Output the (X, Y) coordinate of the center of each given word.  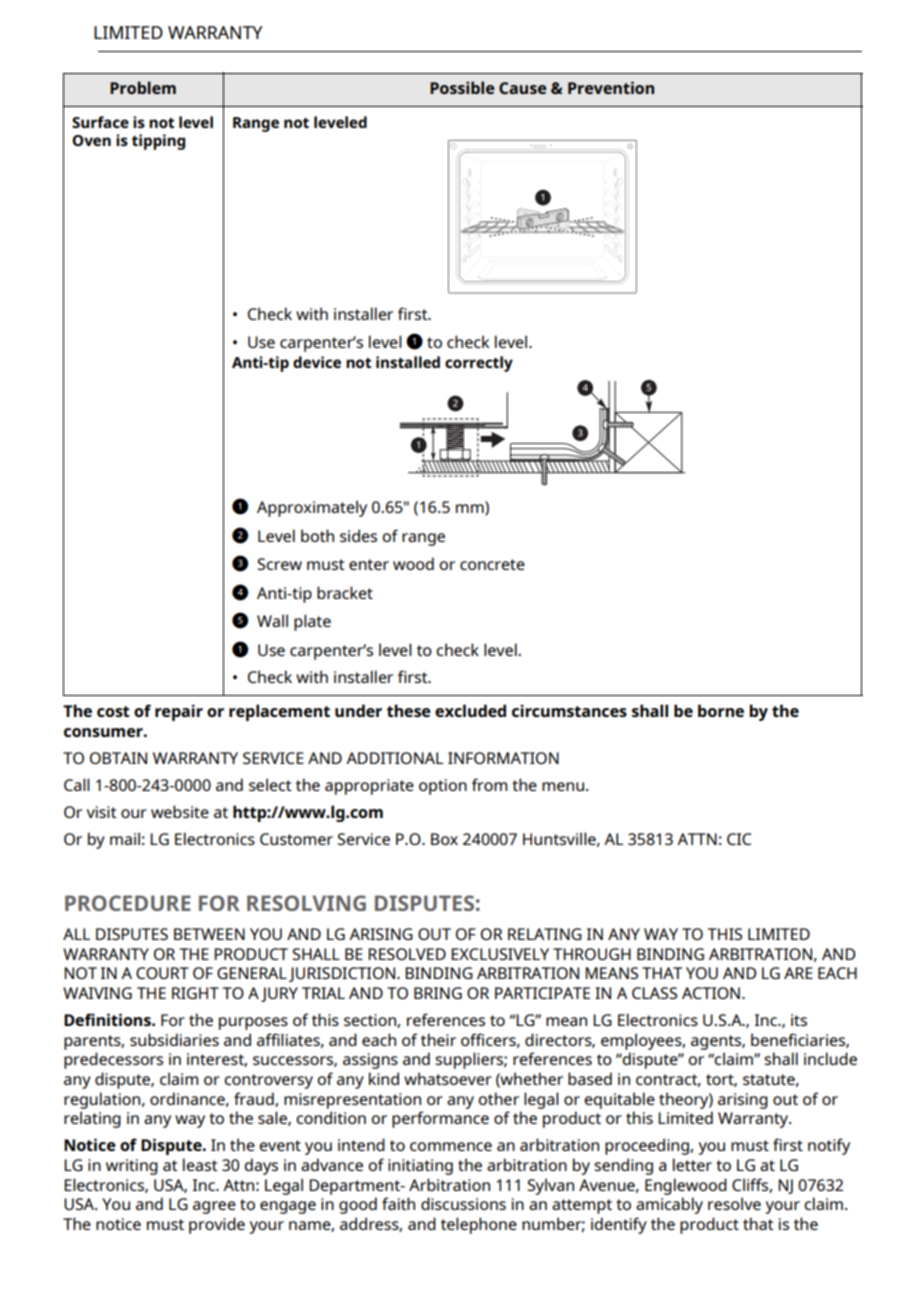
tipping (158, 142)
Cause (523, 88)
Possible (462, 87)
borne (721, 710)
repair (179, 712)
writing (132, 1167)
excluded (470, 710)
